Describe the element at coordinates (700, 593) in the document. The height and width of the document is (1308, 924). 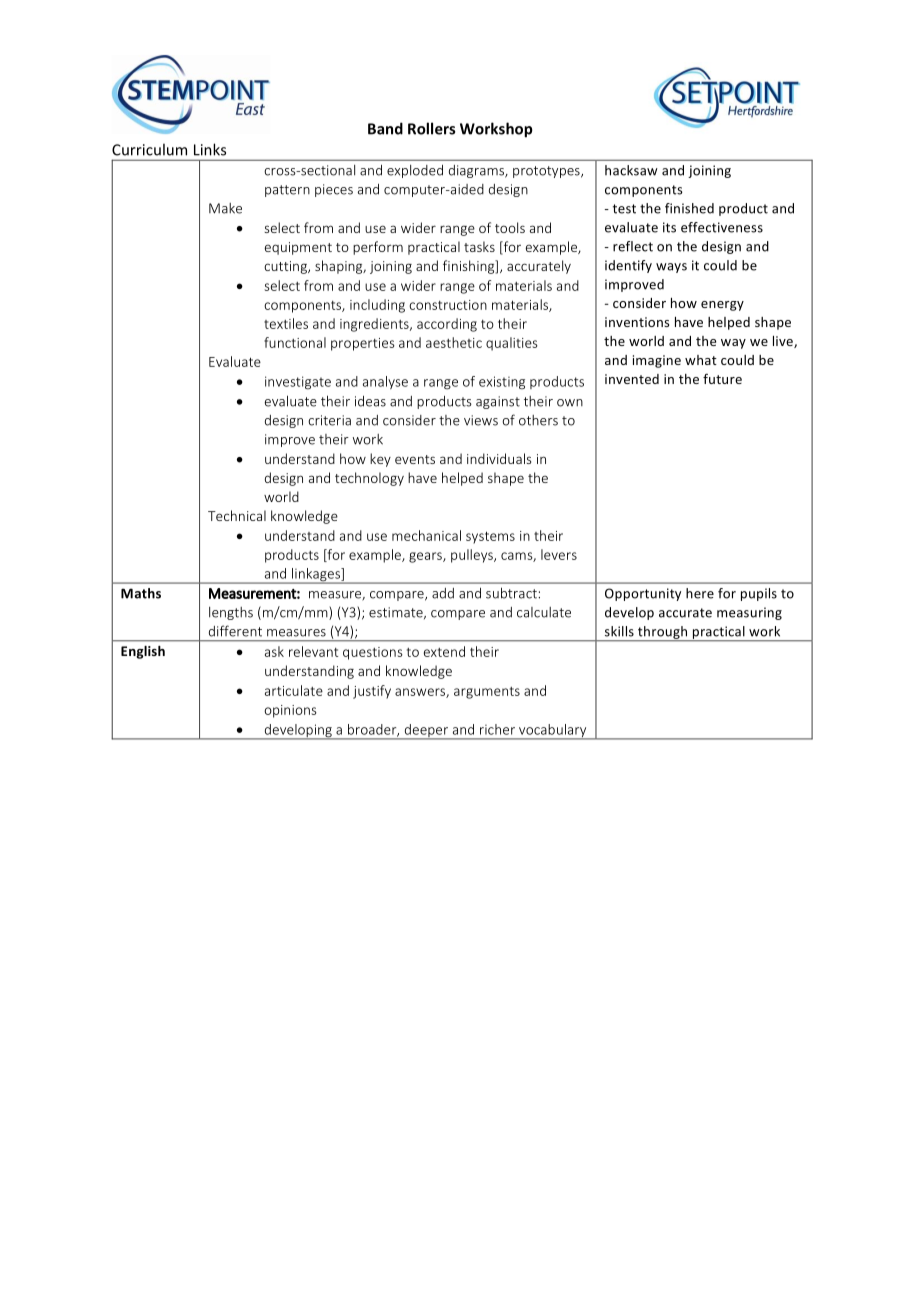
I see `here` at that location.
